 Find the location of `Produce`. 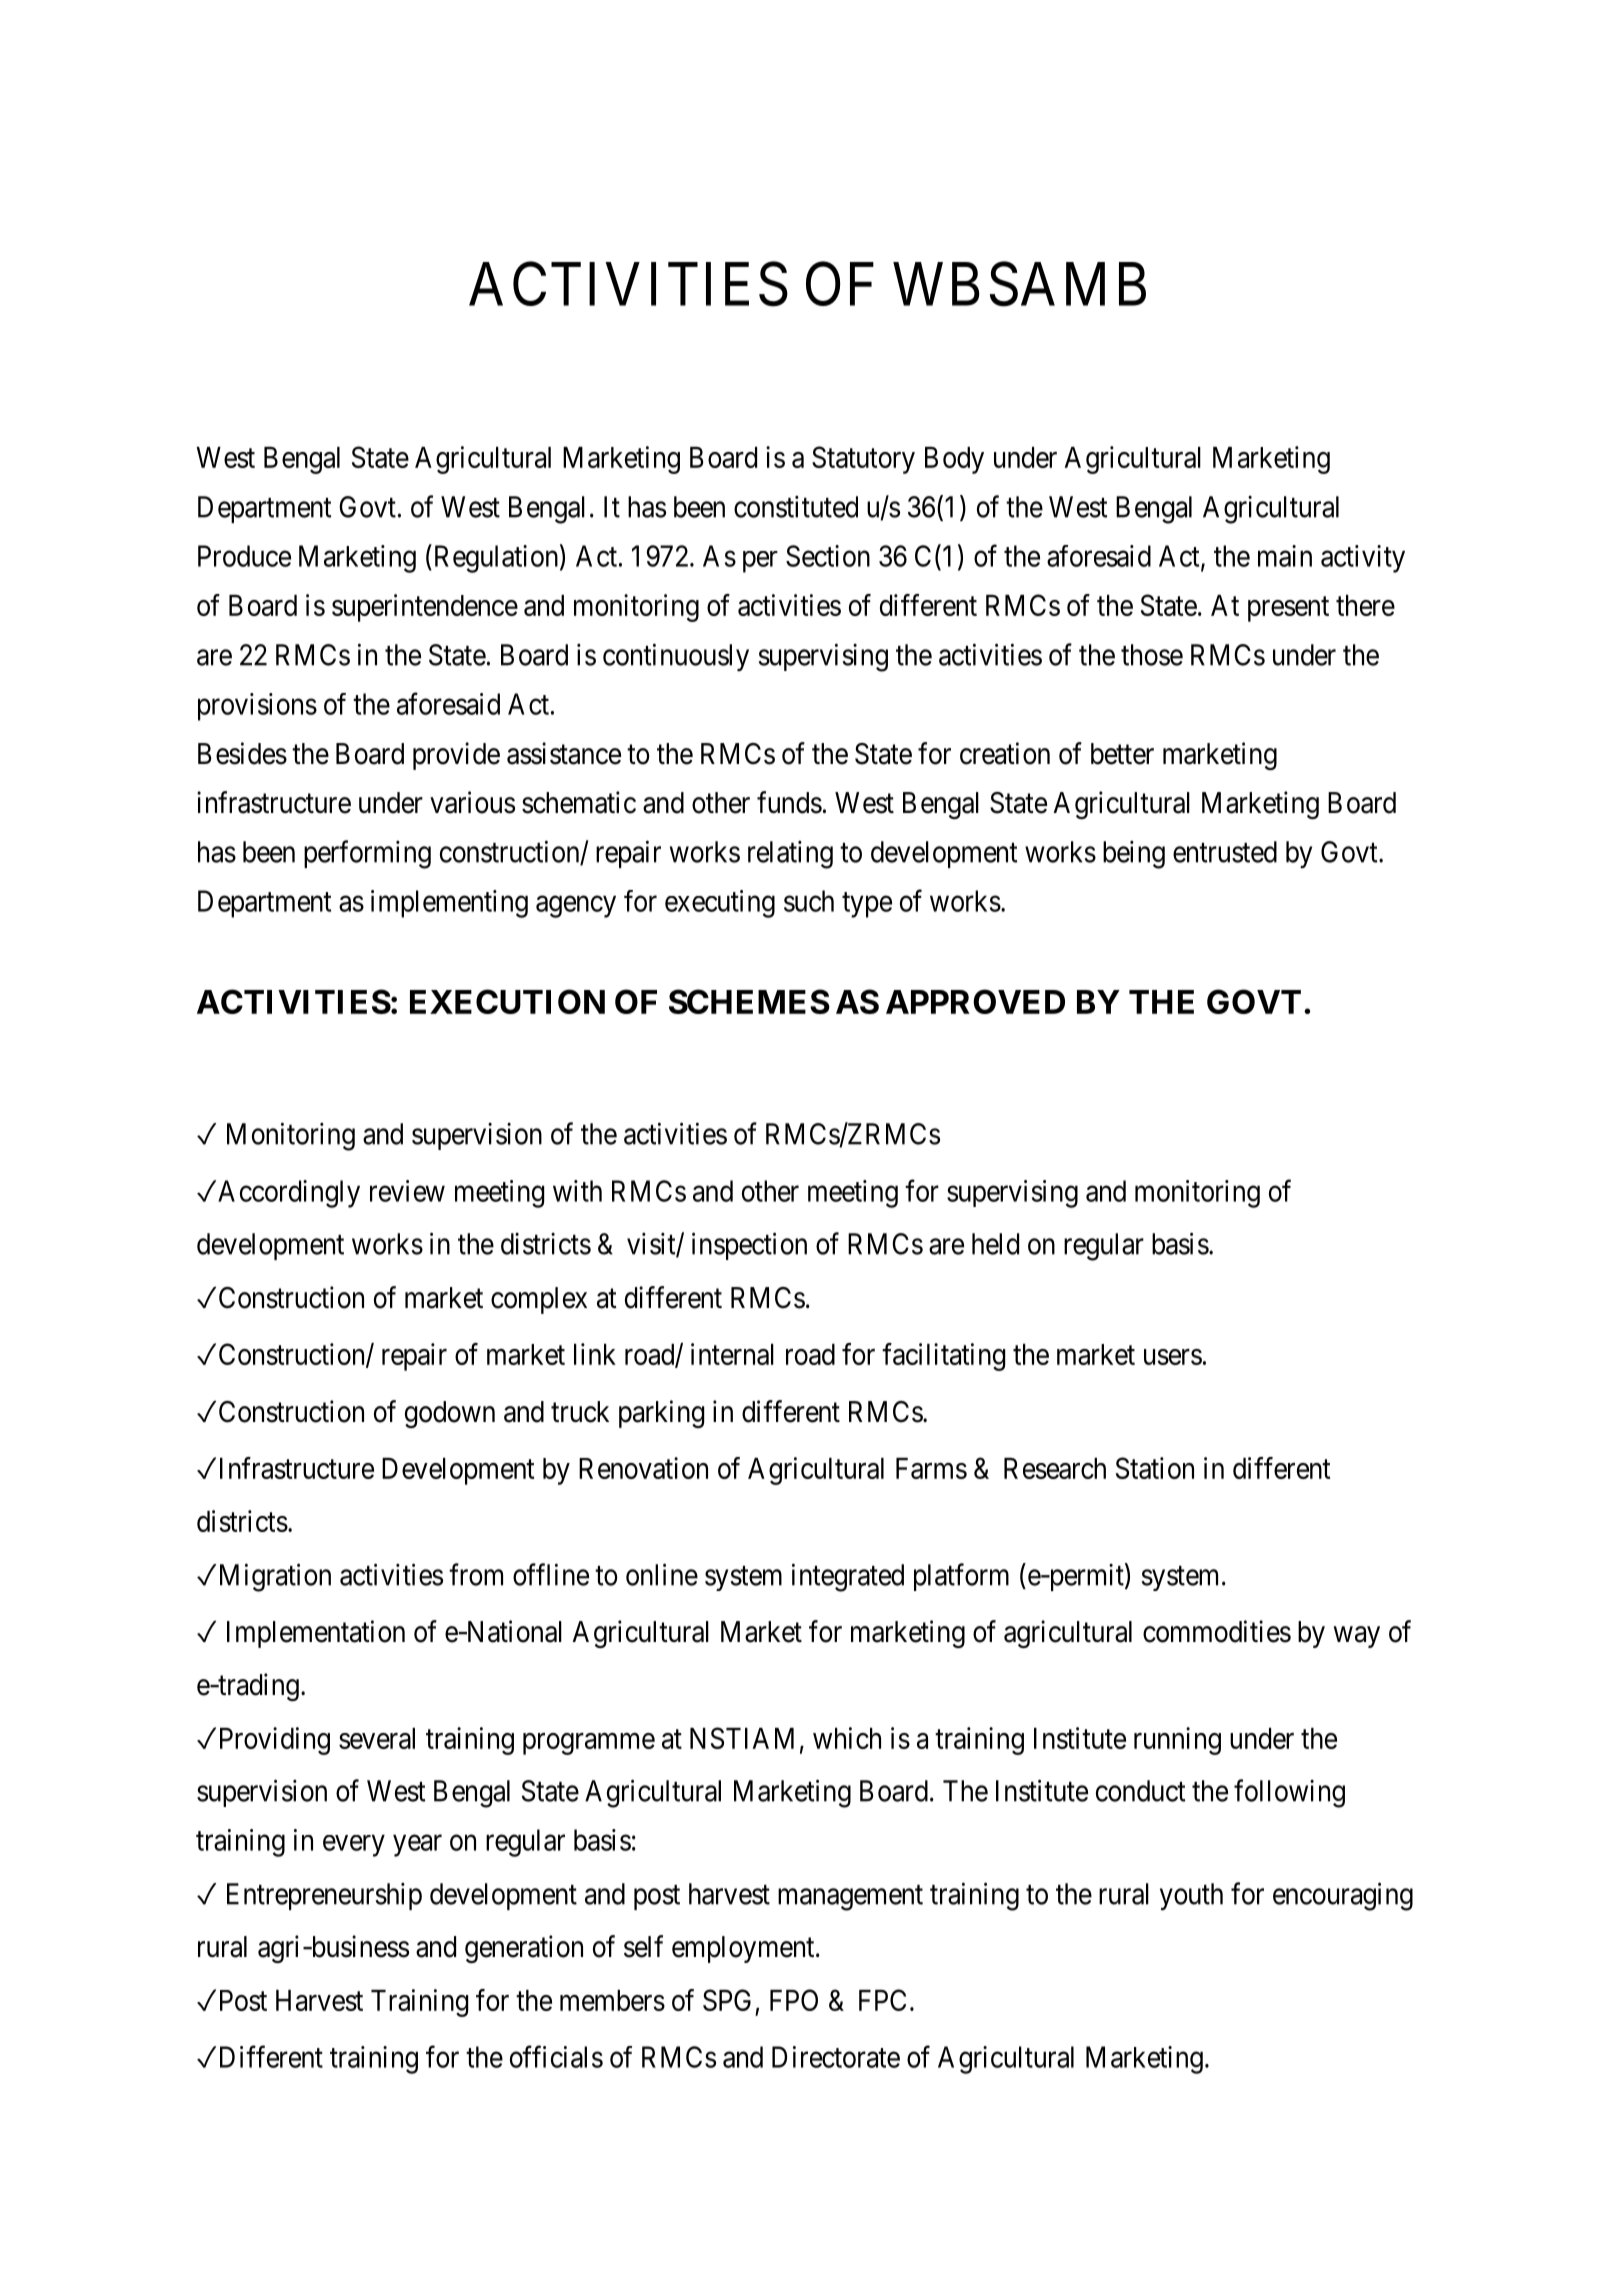

Produce is located at coordinates (244, 556).
